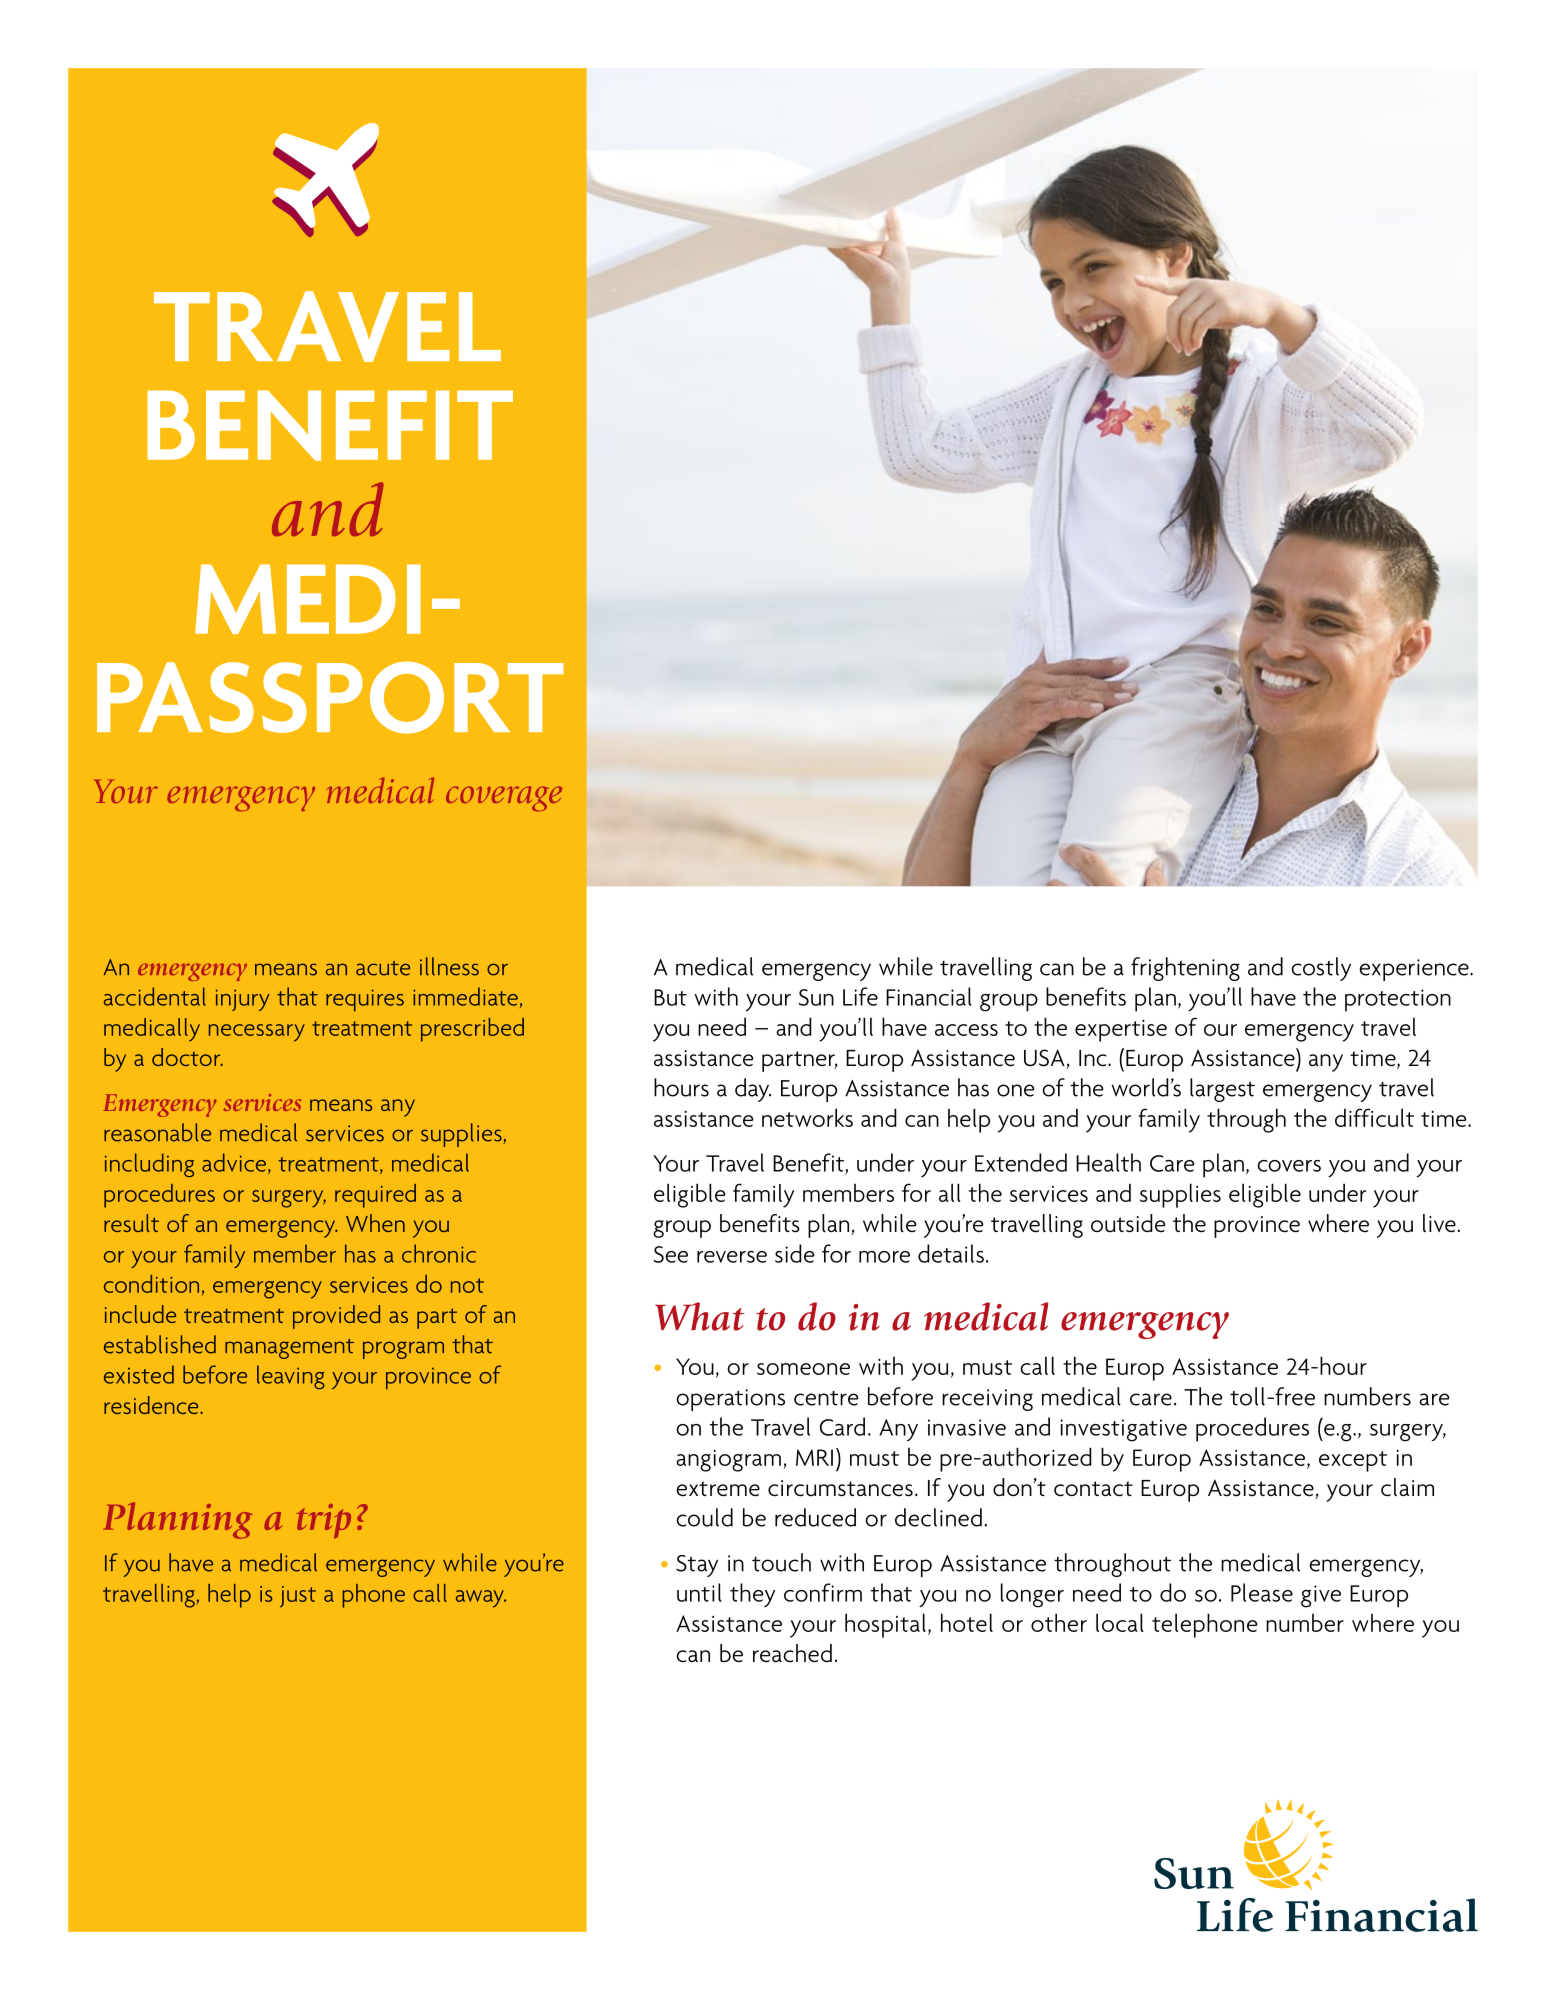 The width and height of the screenshot is (1546, 2000). Describe the element at coordinates (289, 1349) in the screenshot. I see `management` at that location.
